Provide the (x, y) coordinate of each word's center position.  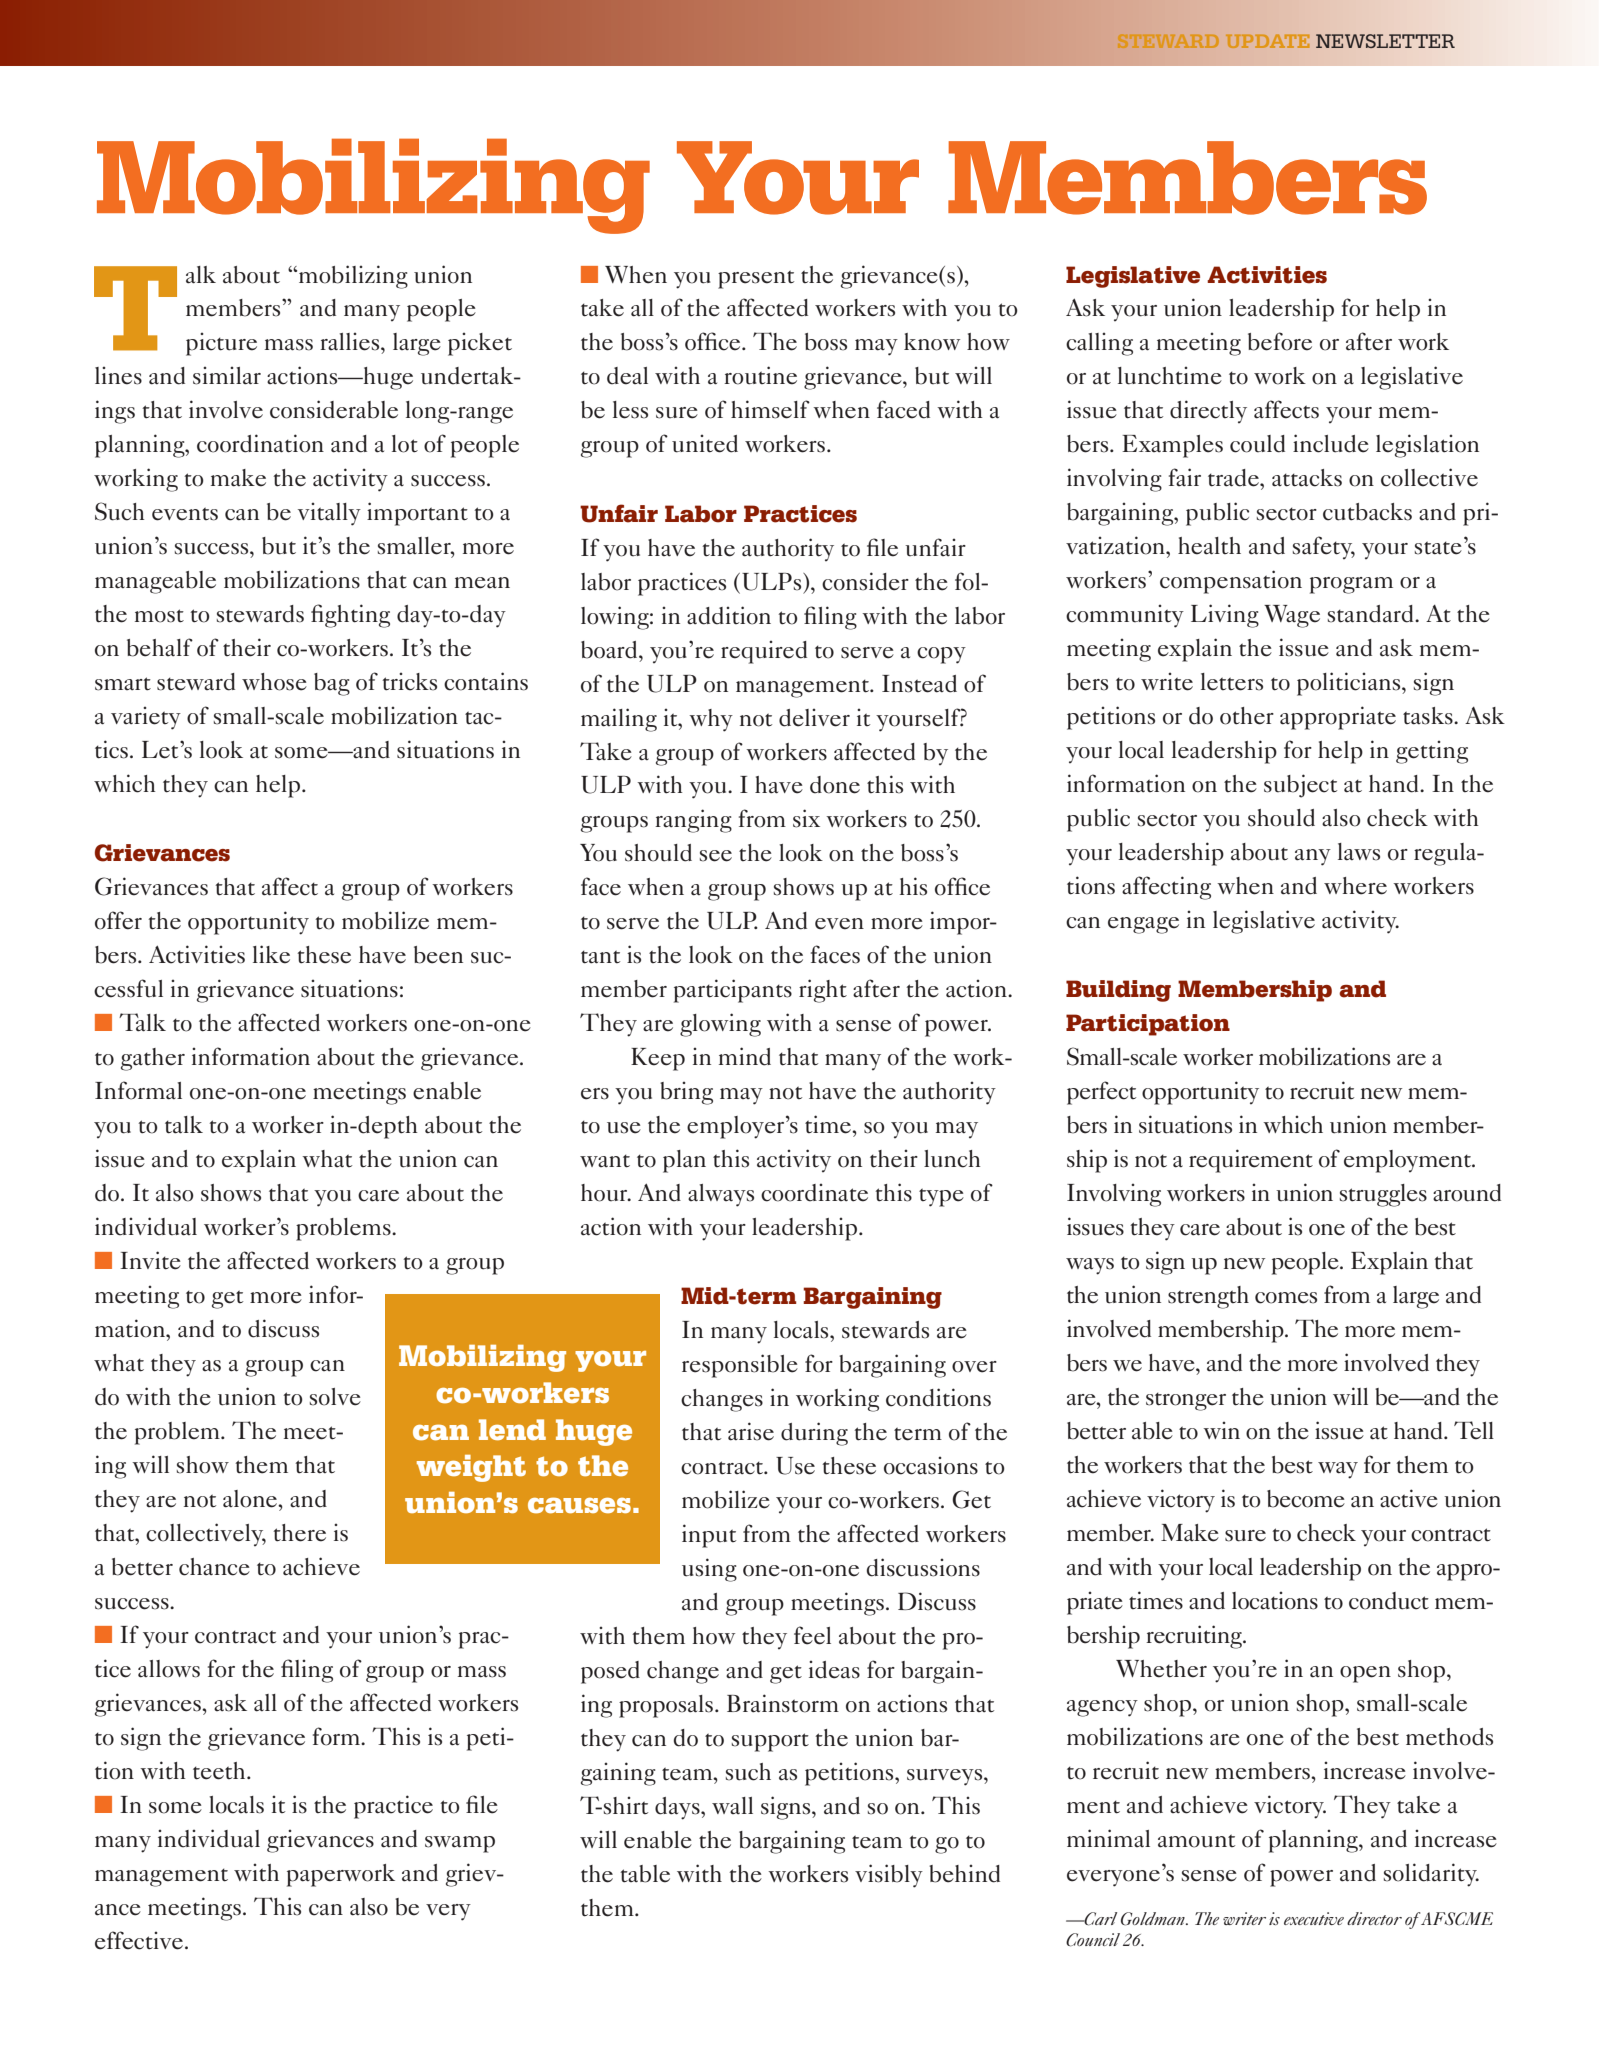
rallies (351, 341)
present (756, 279)
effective (139, 1940)
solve (335, 1397)
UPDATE (1267, 41)
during (814, 1434)
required (764, 652)
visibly (889, 1876)
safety (1324, 547)
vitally (329, 514)
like (271, 954)
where (1355, 886)
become (1306, 1499)
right (823, 991)
